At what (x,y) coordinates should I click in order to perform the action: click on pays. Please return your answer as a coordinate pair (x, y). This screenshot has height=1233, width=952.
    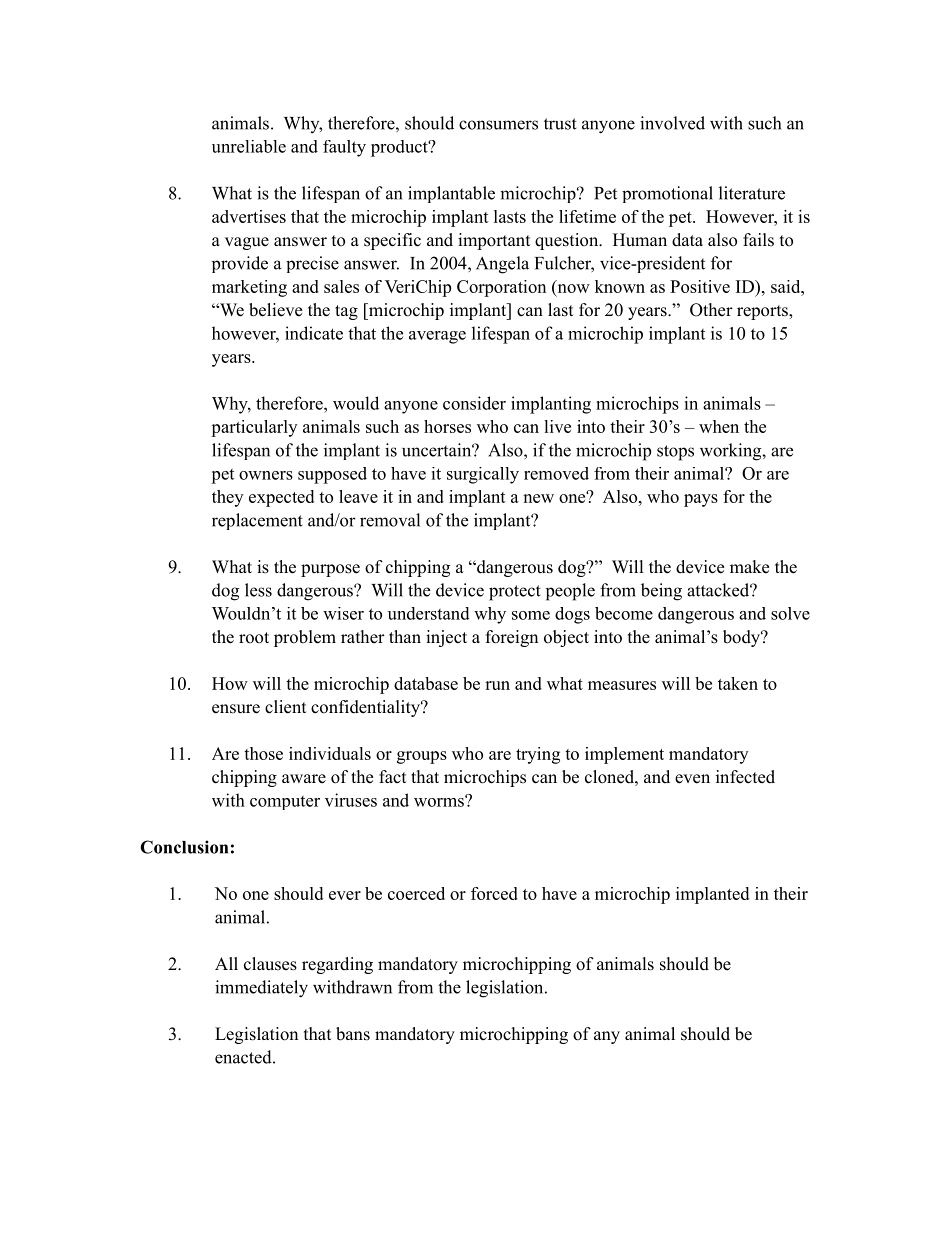
    Looking at the image, I should click on (701, 500).
